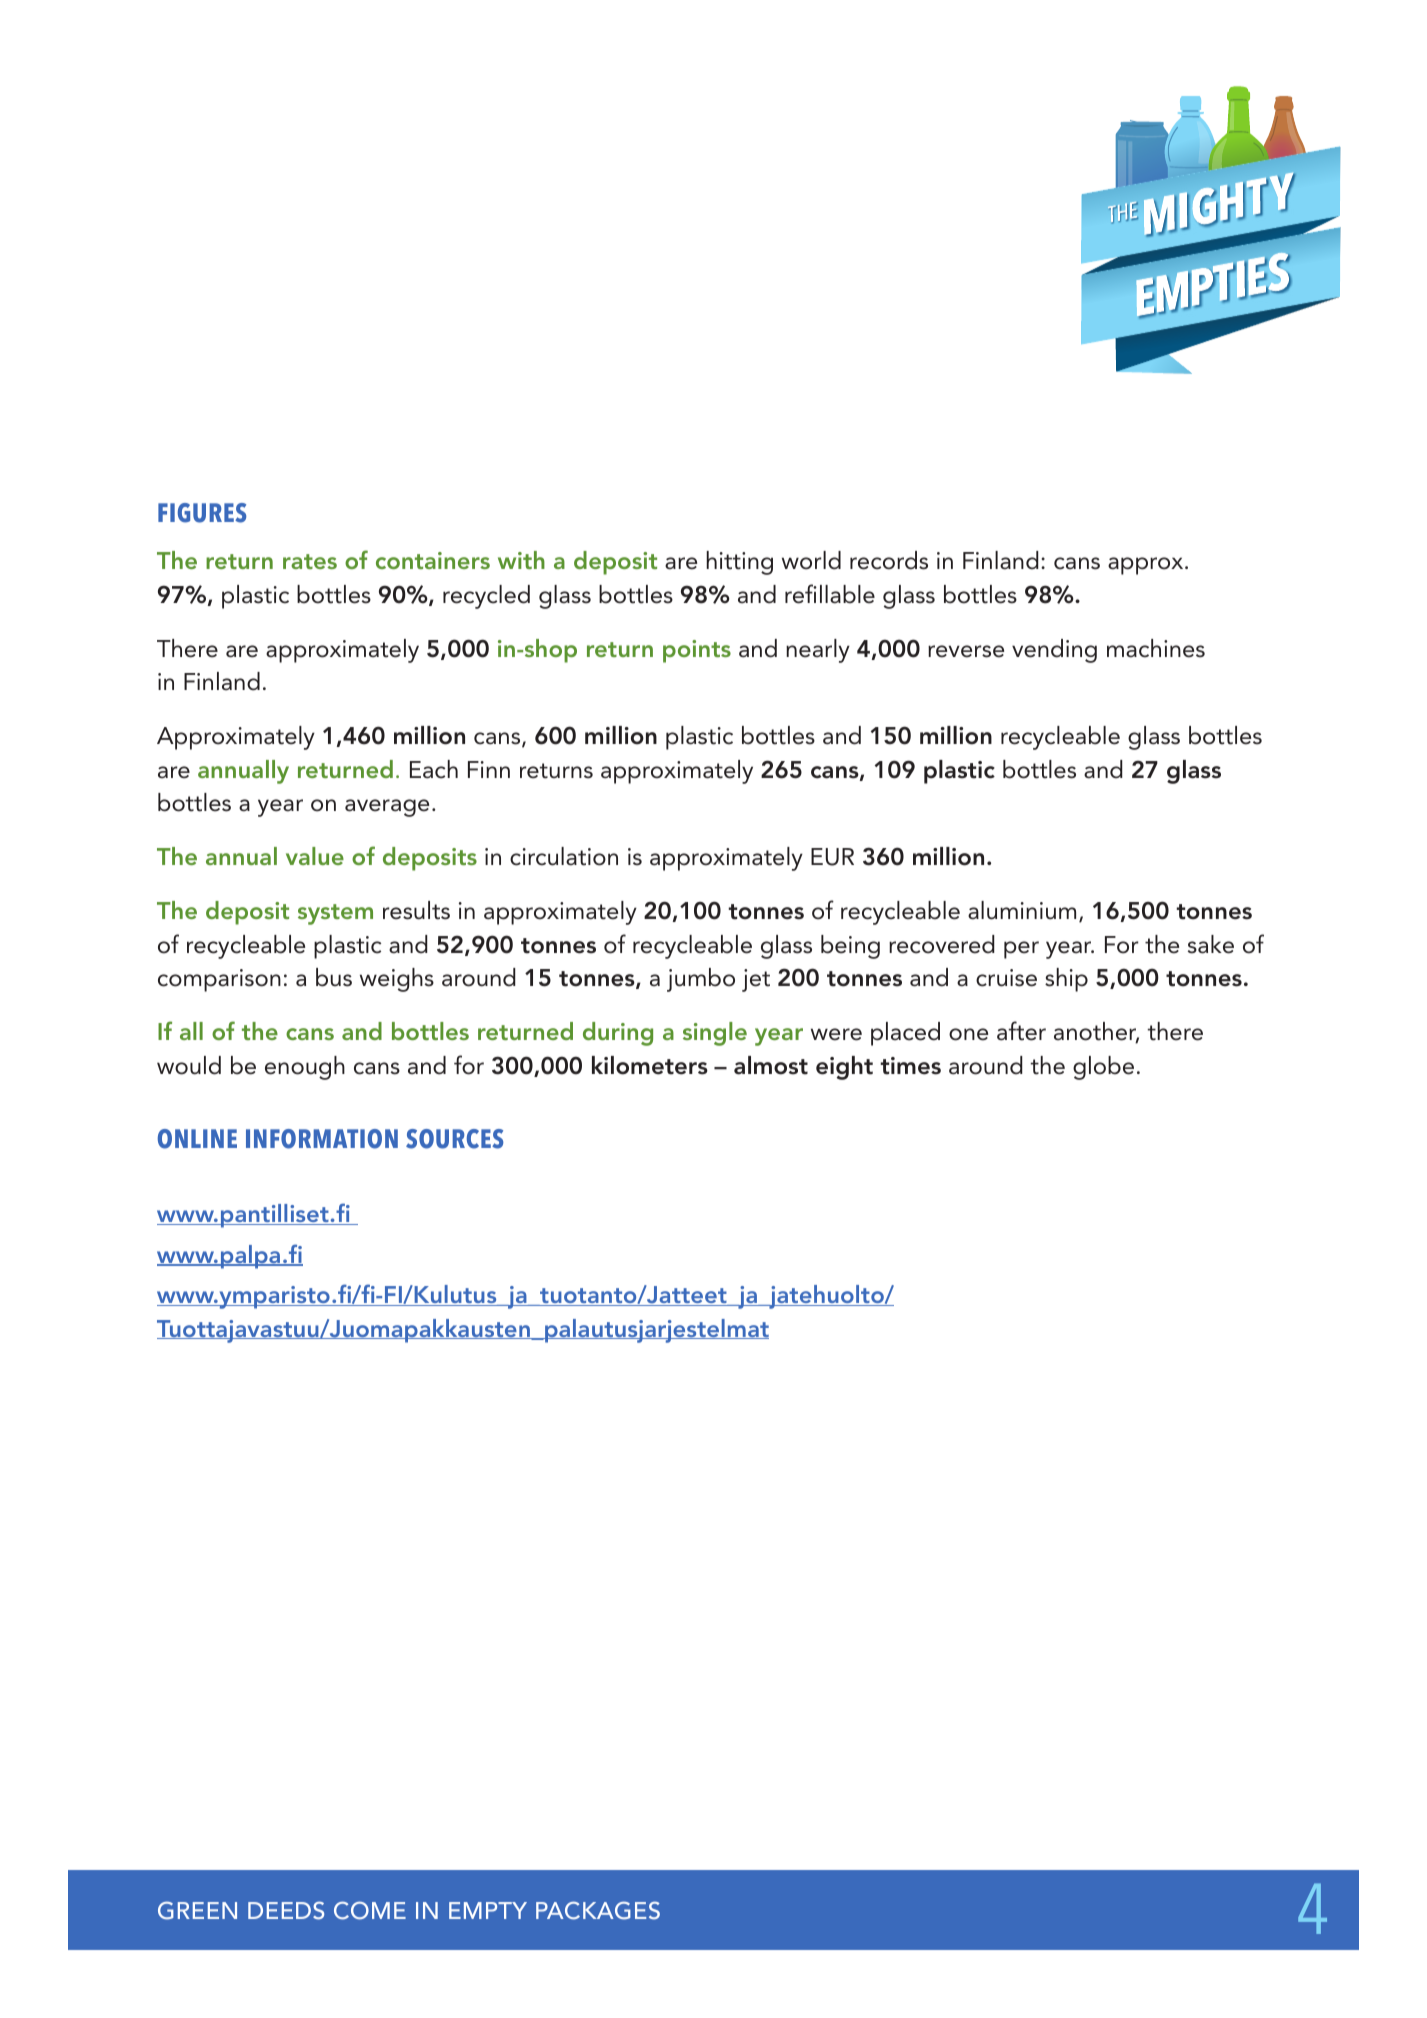 The height and width of the page is (2018, 1427). Describe the element at coordinates (322, 1139) in the page. I see `INFORMATION` at that location.
